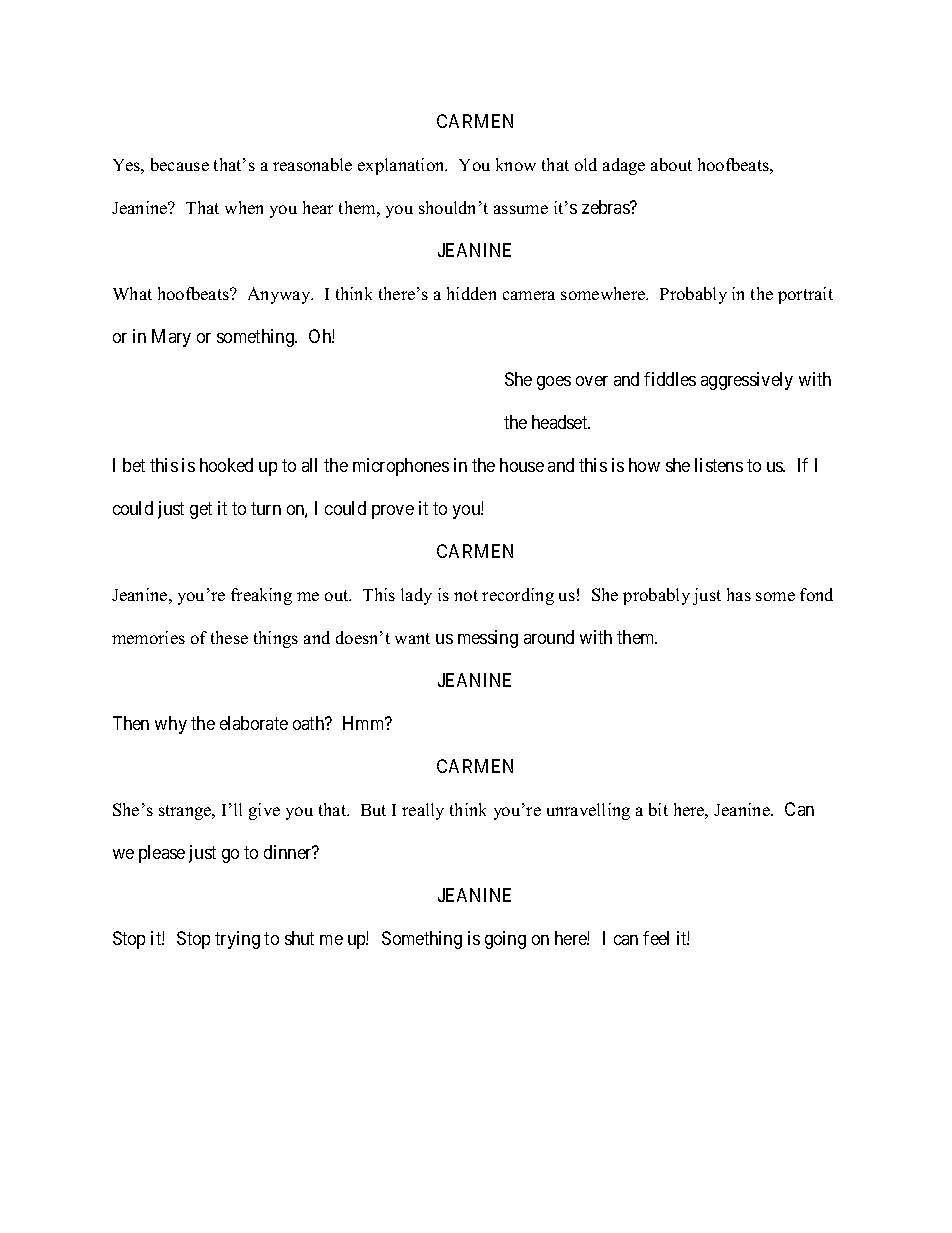 Image resolution: width=952 pixels, height=1233 pixels. Describe the element at coordinates (237, 940) in the document. I see `trying` at that location.
